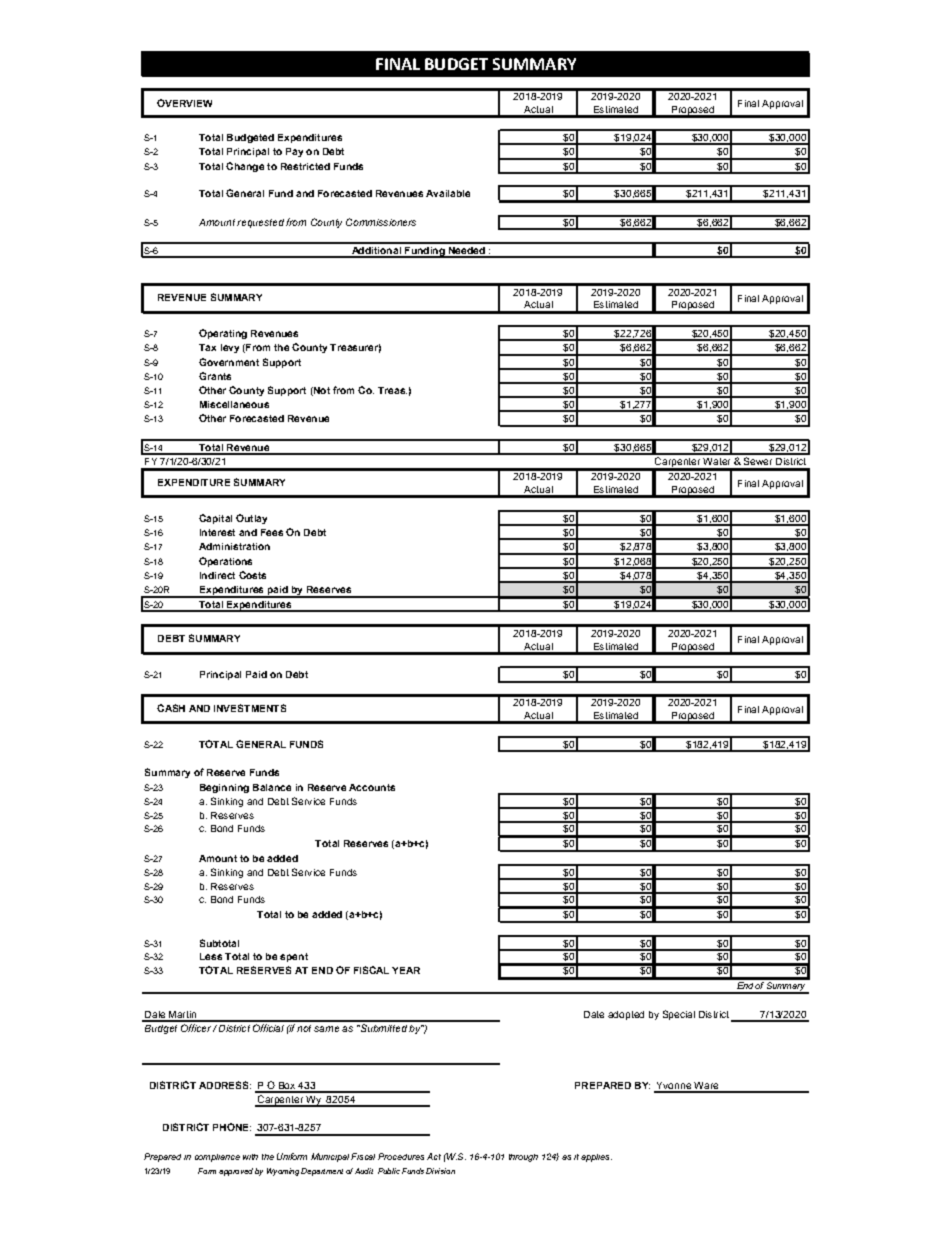 This screenshot has height=1233, width=952. Describe the element at coordinates (596, 1158) in the screenshot. I see `applies` at that location.
